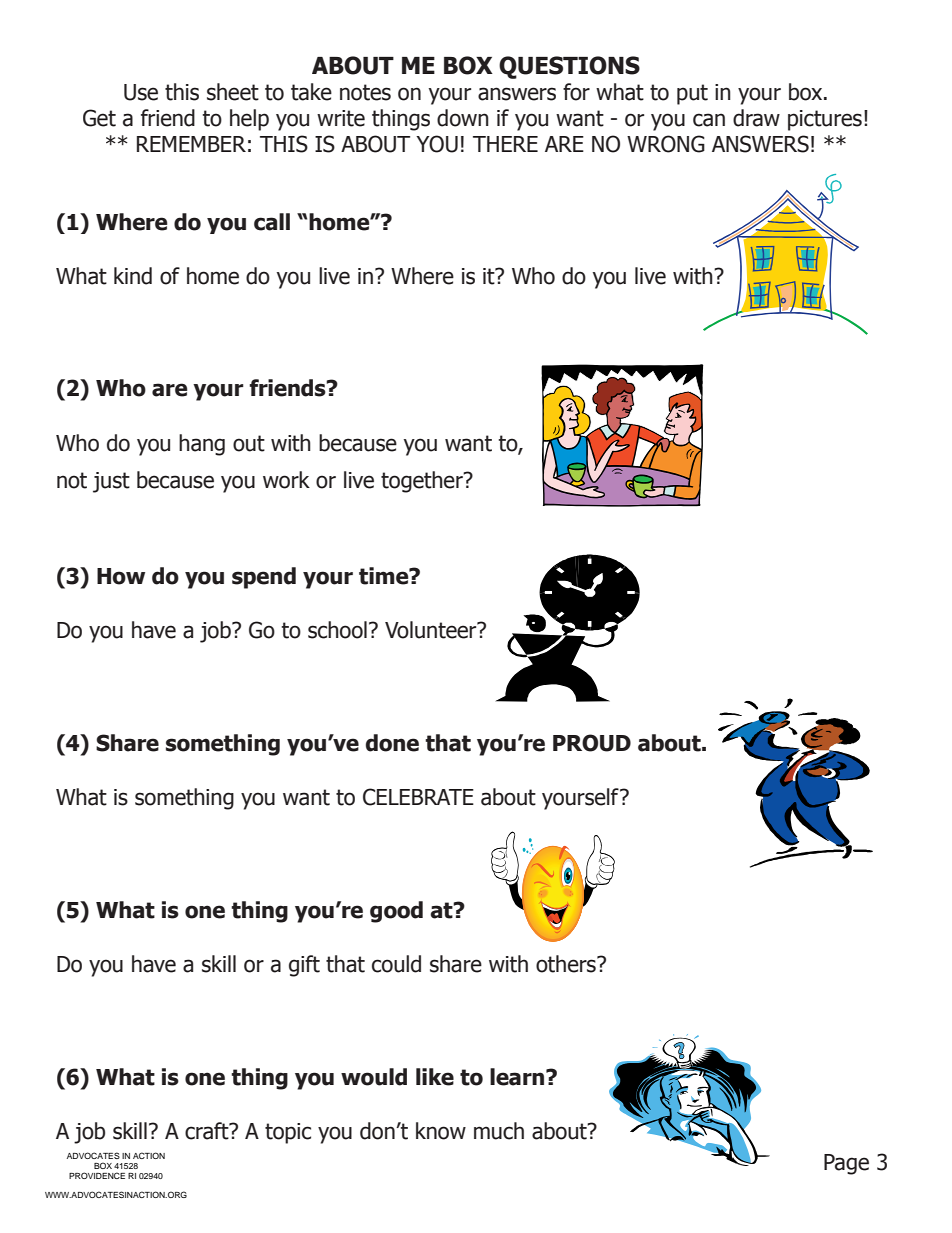  Describe the element at coordinates (499, 1131) in the page. I see `much` at that location.
